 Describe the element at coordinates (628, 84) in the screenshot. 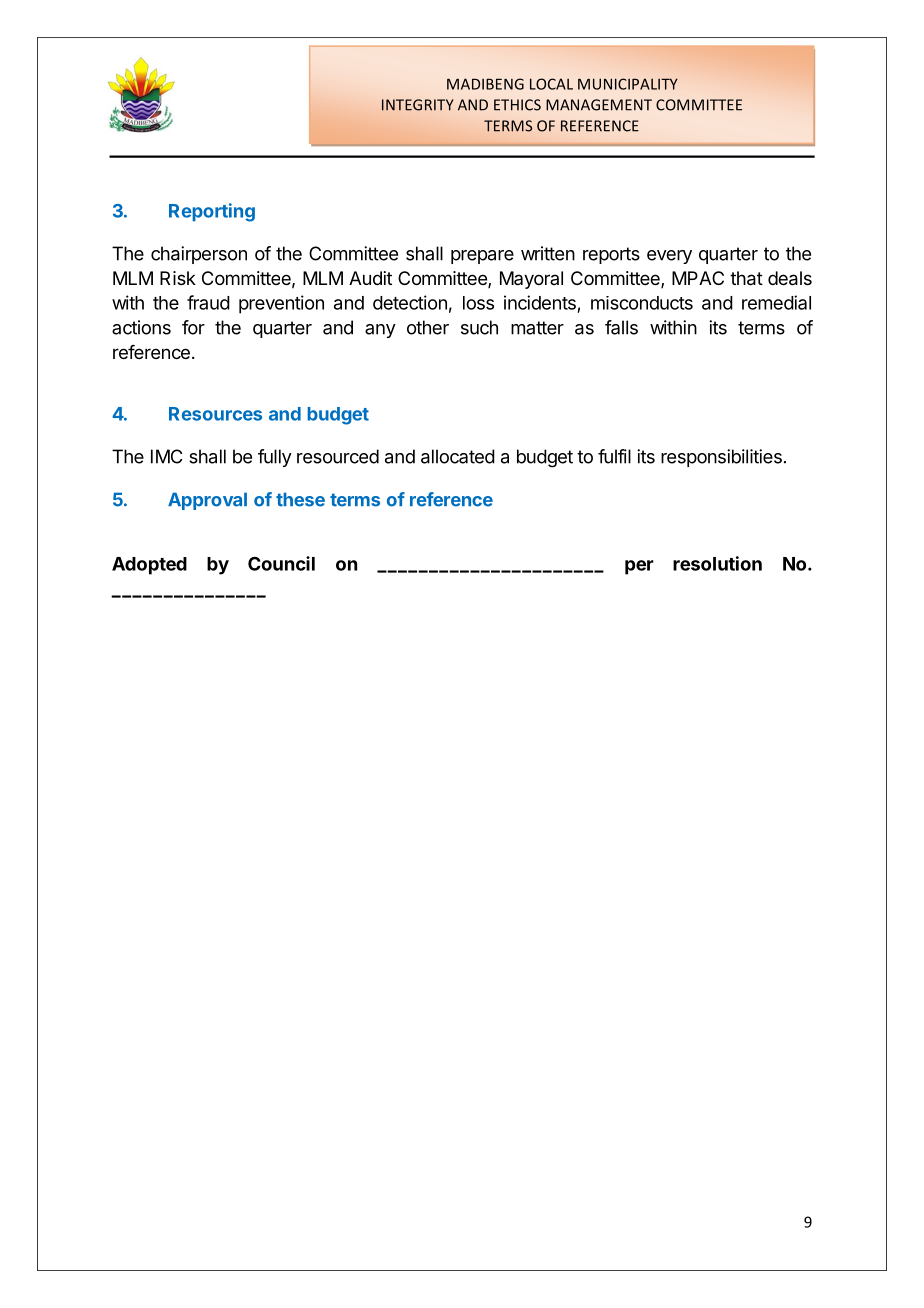

I see `MUNICIPALITY` at that location.
